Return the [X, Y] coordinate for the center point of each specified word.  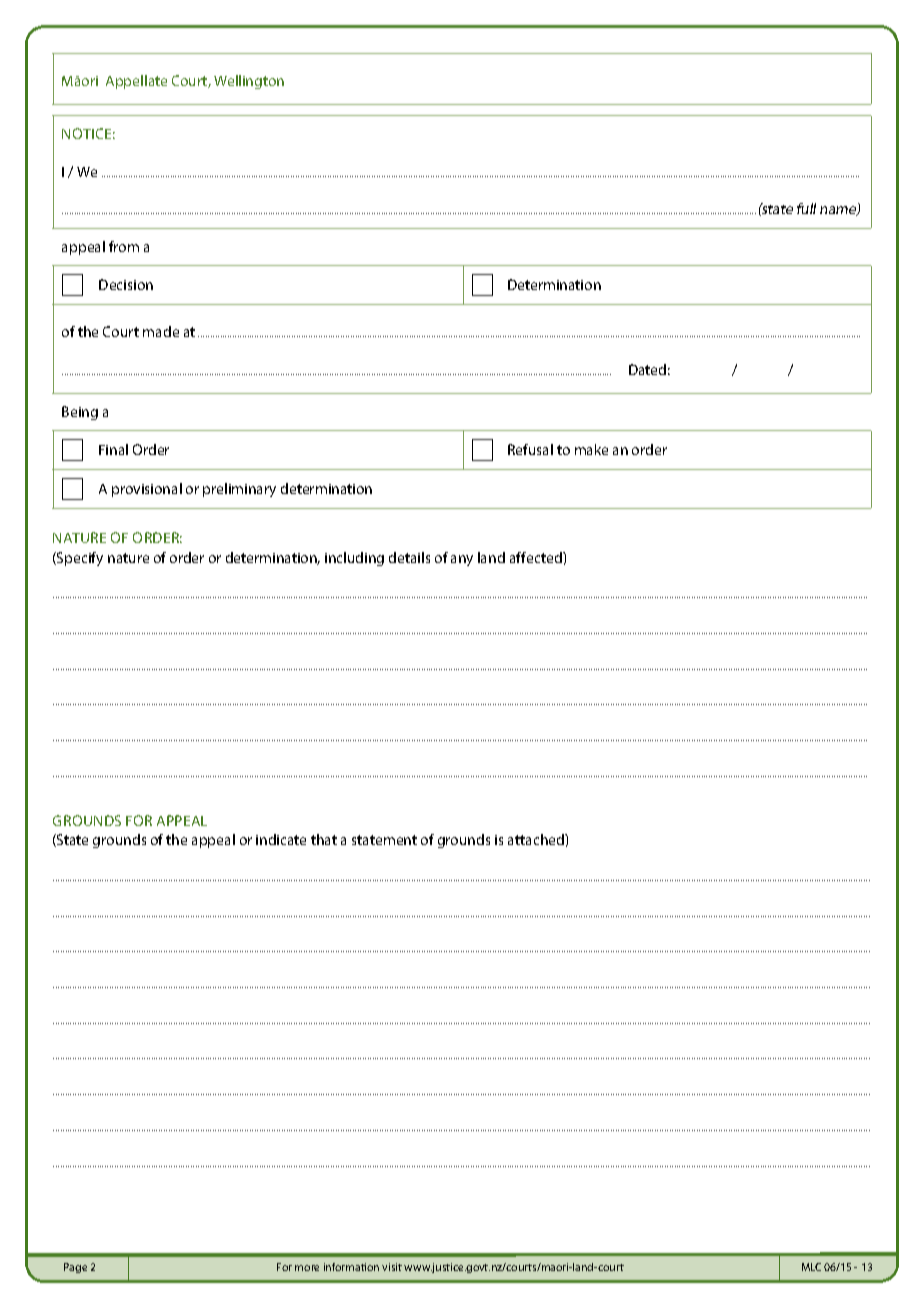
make [591, 449]
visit [392, 1267]
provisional [147, 490]
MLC [811, 1267]
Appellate [136, 82]
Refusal [530, 449]
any [462, 560]
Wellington [249, 82]
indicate [281, 839]
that [324, 839]
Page [75, 1268]
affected [537, 557]
